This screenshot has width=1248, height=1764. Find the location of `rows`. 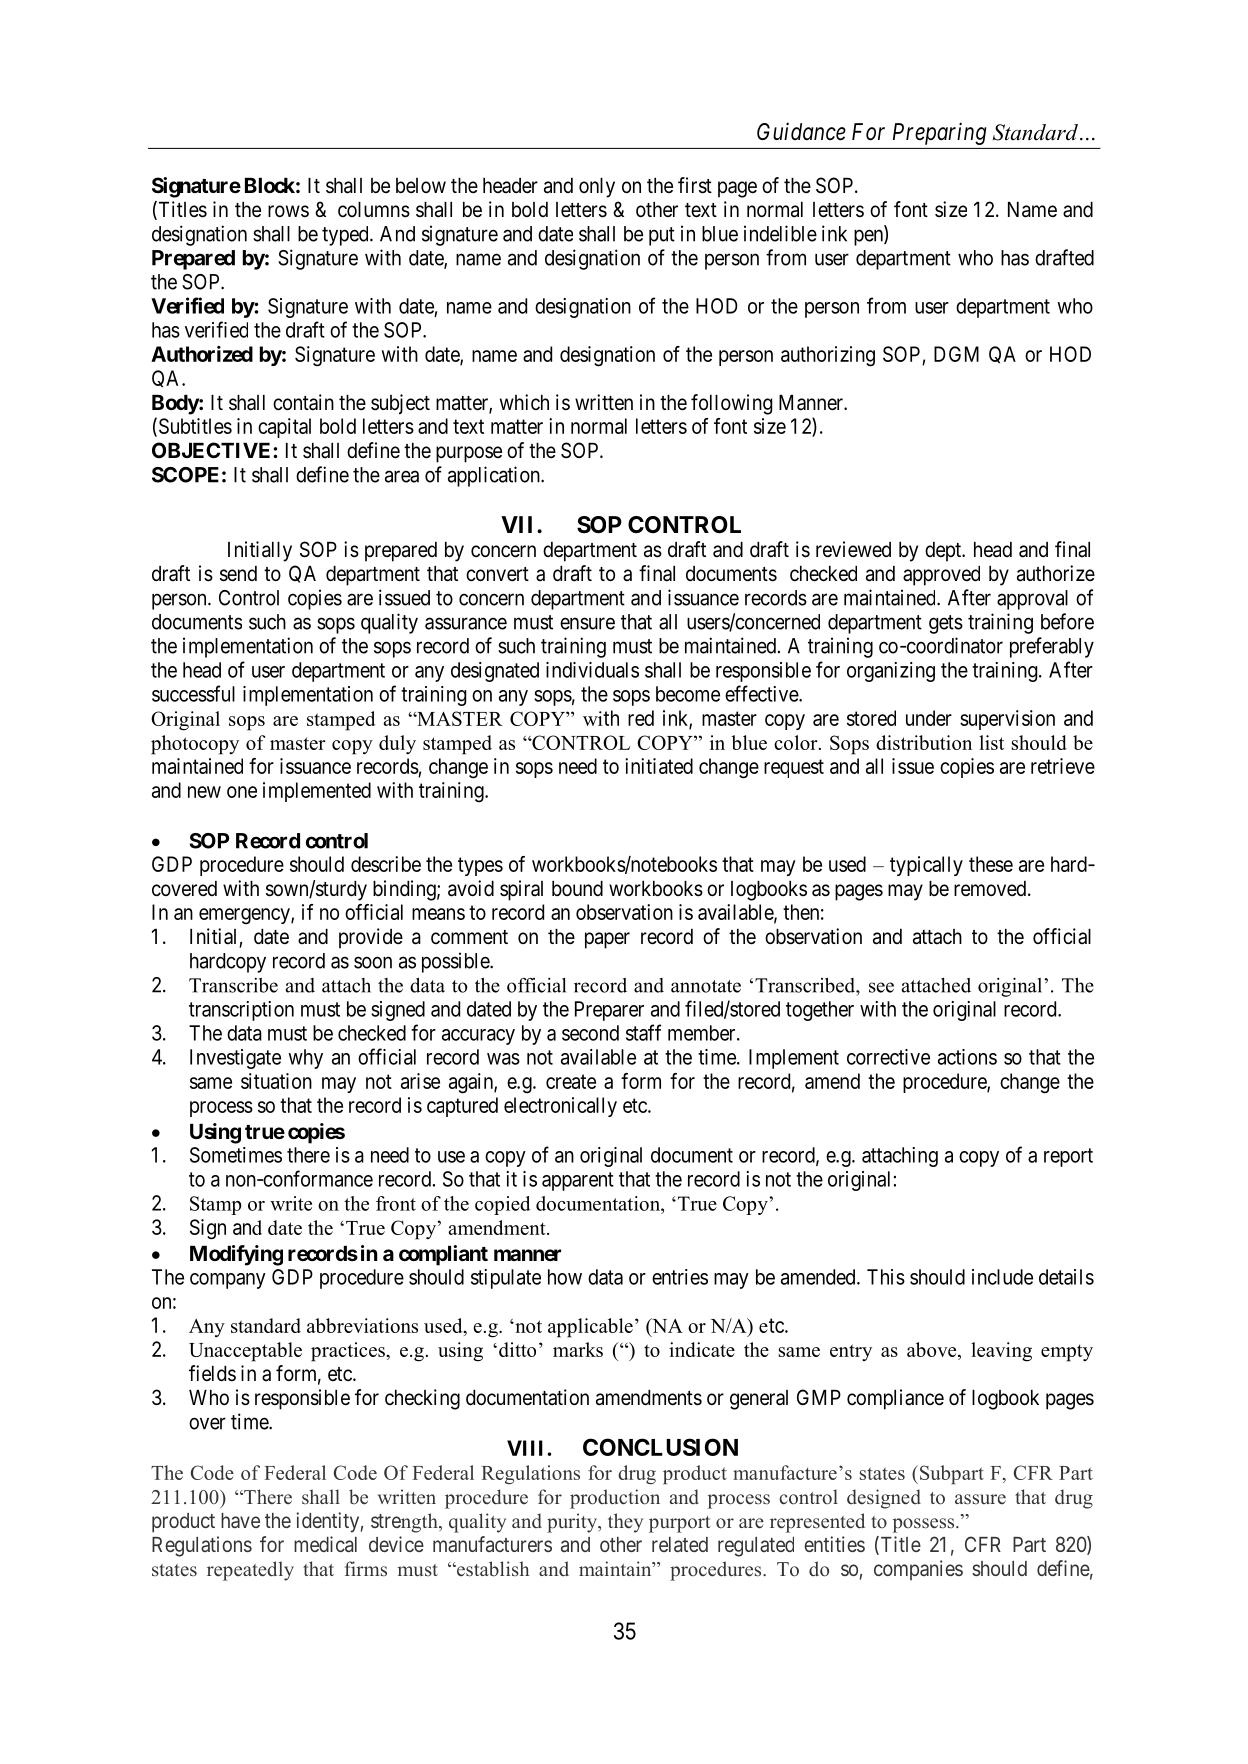

rows is located at coordinates (288, 211).
